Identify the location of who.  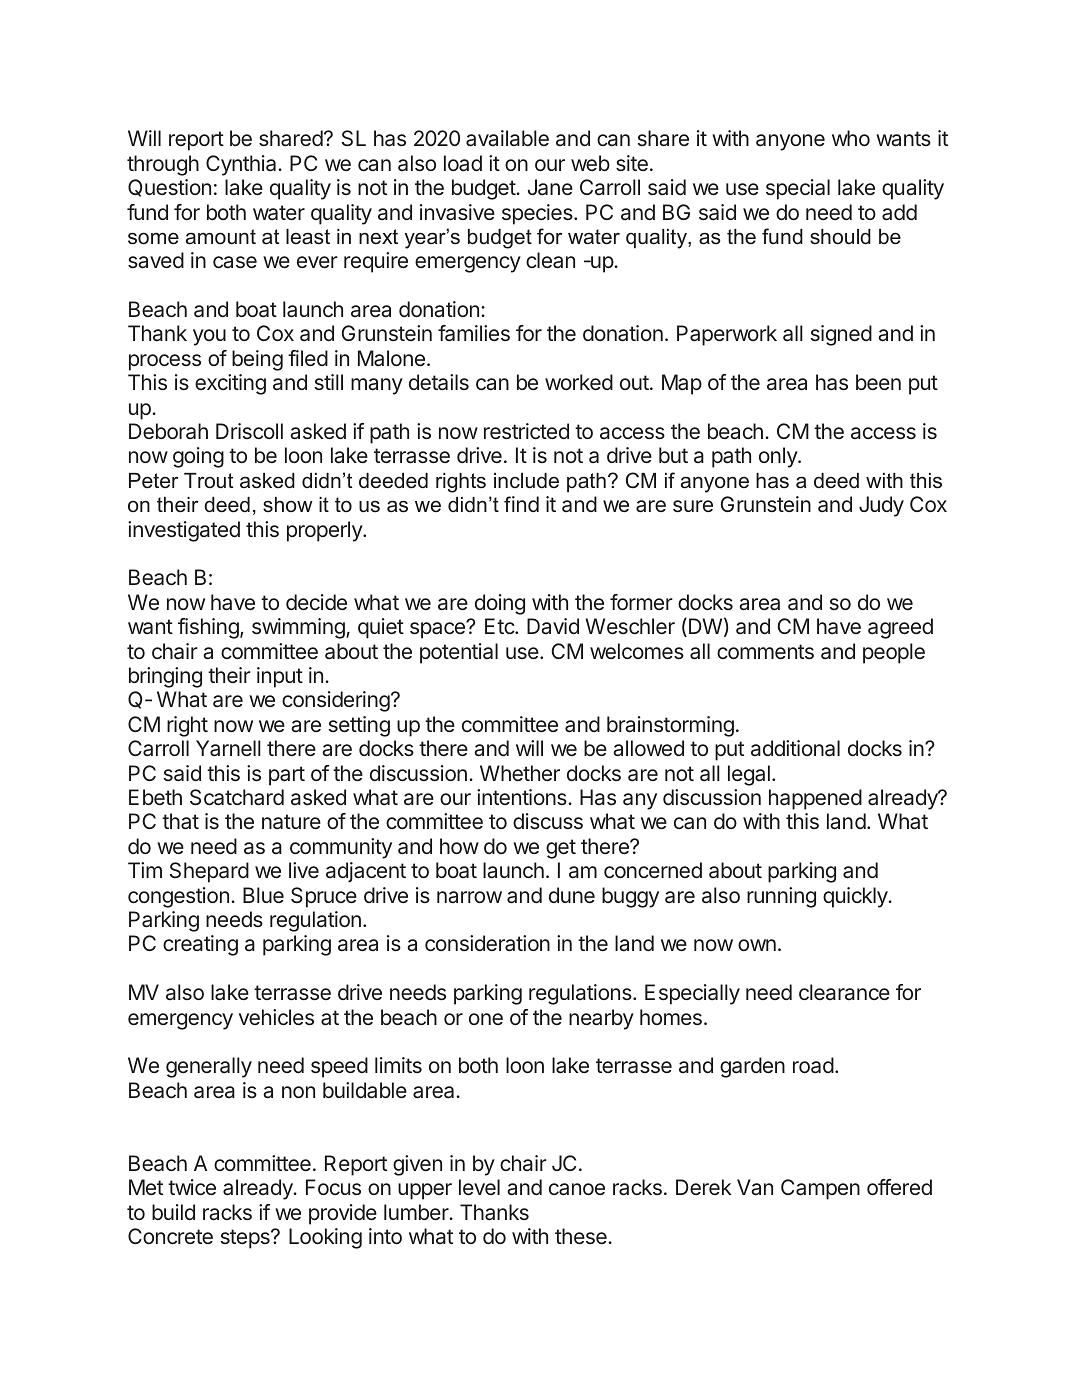
(851, 138).
